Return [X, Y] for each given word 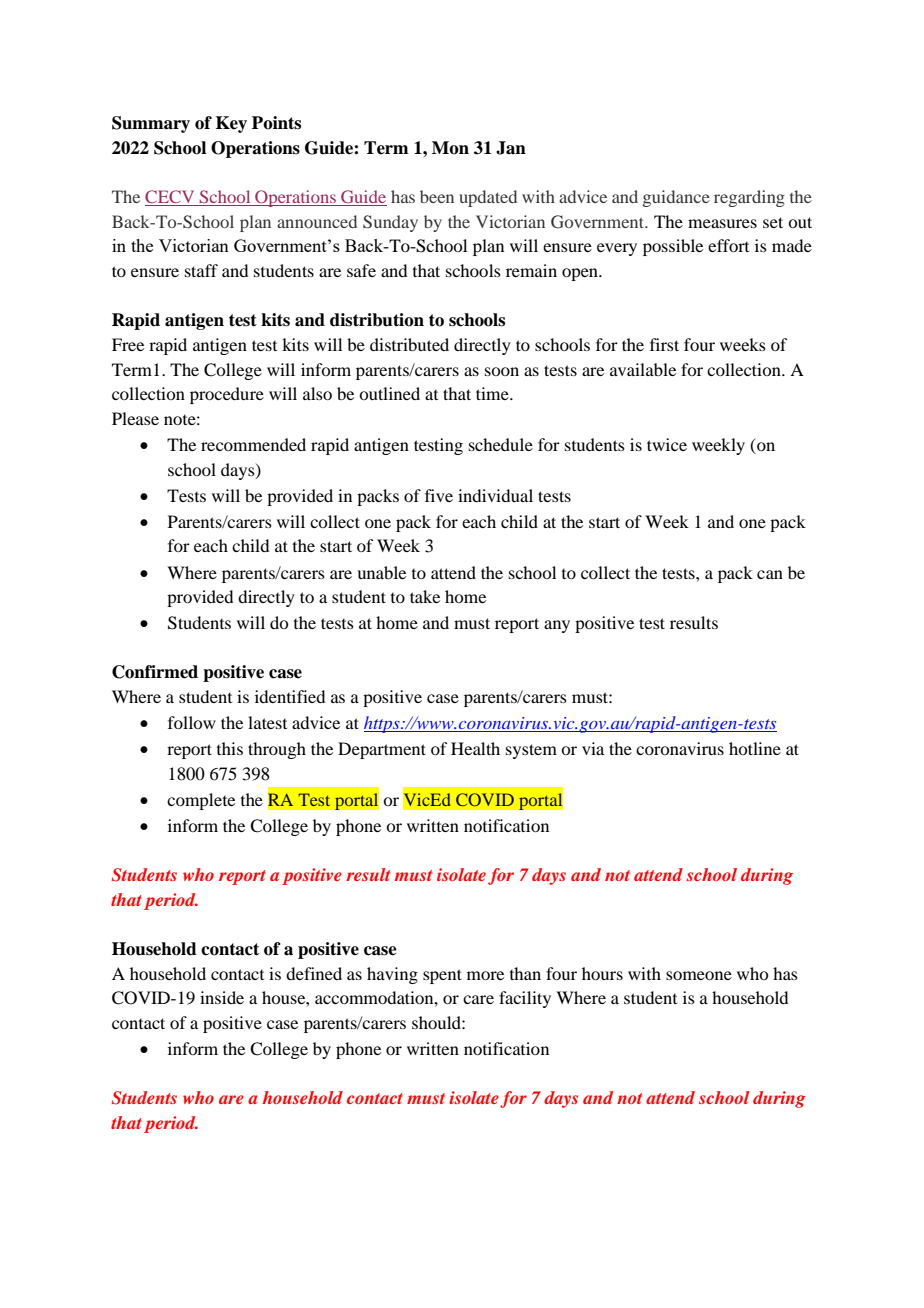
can [770, 574]
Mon [450, 148]
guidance [676, 198]
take [425, 596]
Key [231, 124]
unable [381, 572]
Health [475, 748]
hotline [755, 748]
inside [222, 997]
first [664, 344]
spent [442, 976]
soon [502, 371]
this [230, 748]
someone [699, 975]
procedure [227, 395]
